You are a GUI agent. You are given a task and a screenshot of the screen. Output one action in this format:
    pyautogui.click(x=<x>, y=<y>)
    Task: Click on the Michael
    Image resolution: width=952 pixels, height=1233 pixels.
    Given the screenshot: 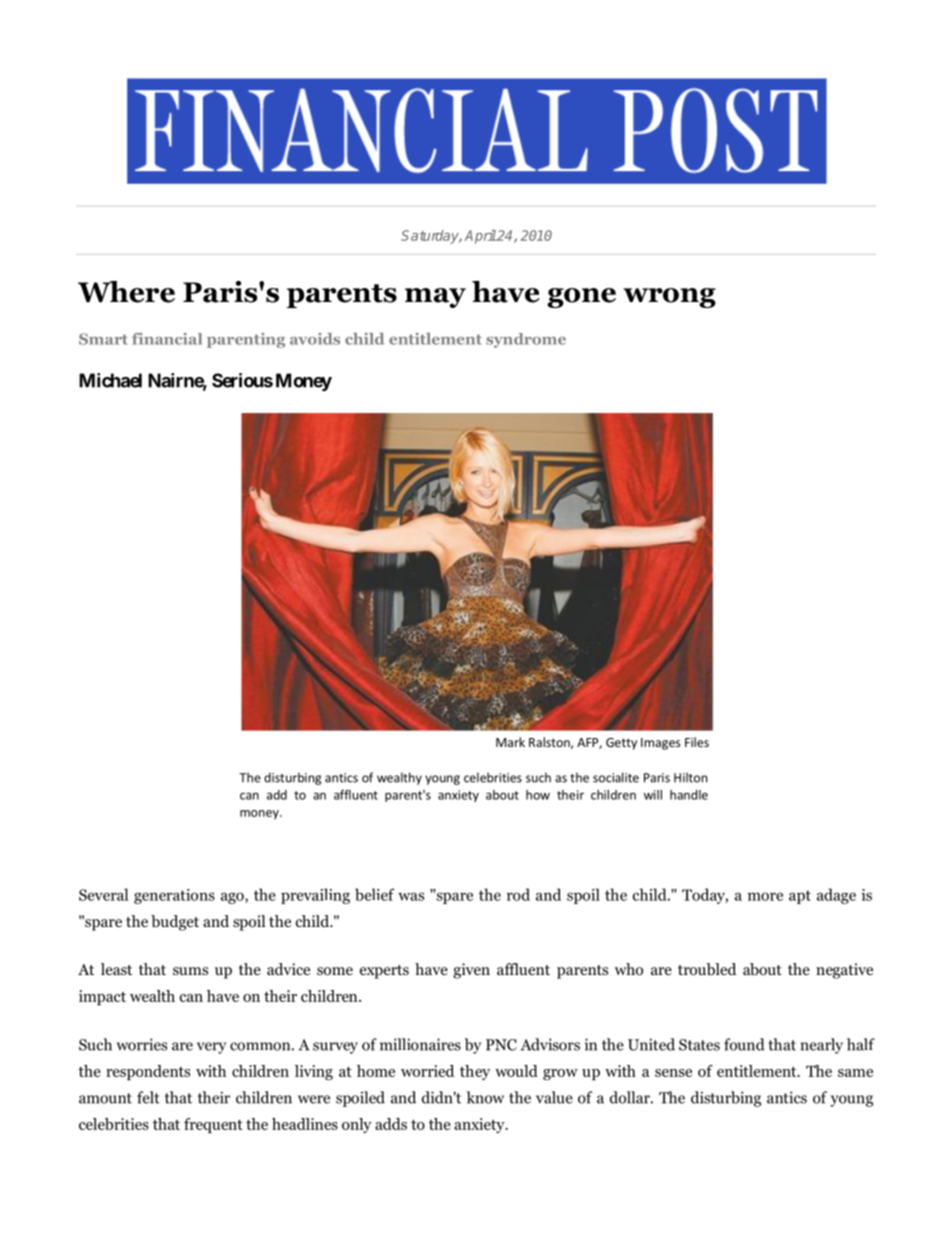 What is the action you would take?
    pyautogui.click(x=110, y=380)
